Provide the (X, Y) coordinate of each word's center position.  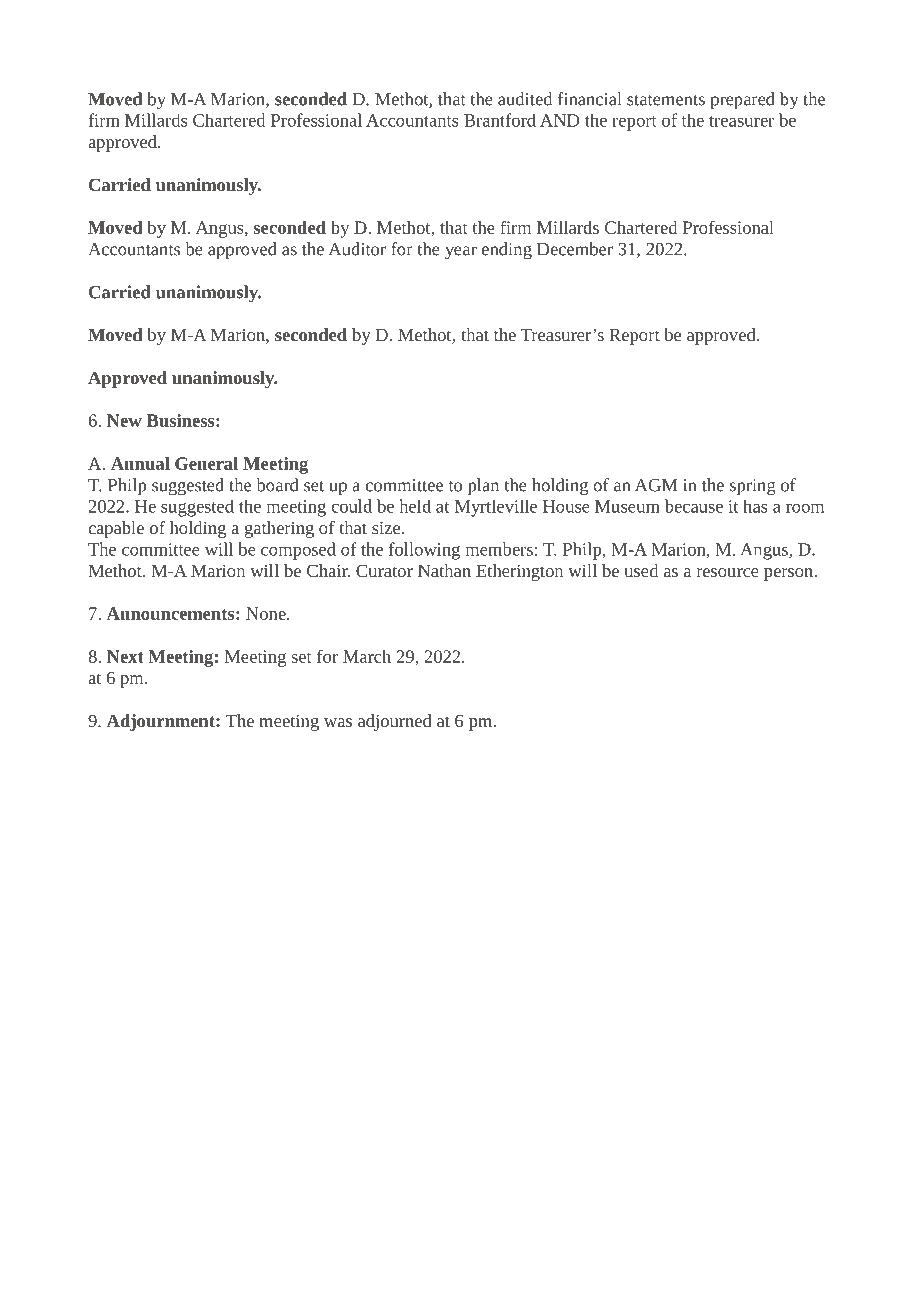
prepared (742, 101)
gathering (279, 529)
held (415, 506)
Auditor (357, 249)
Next (125, 656)
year (461, 253)
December (575, 249)
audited (525, 99)
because (694, 506)
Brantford (500, 120)
